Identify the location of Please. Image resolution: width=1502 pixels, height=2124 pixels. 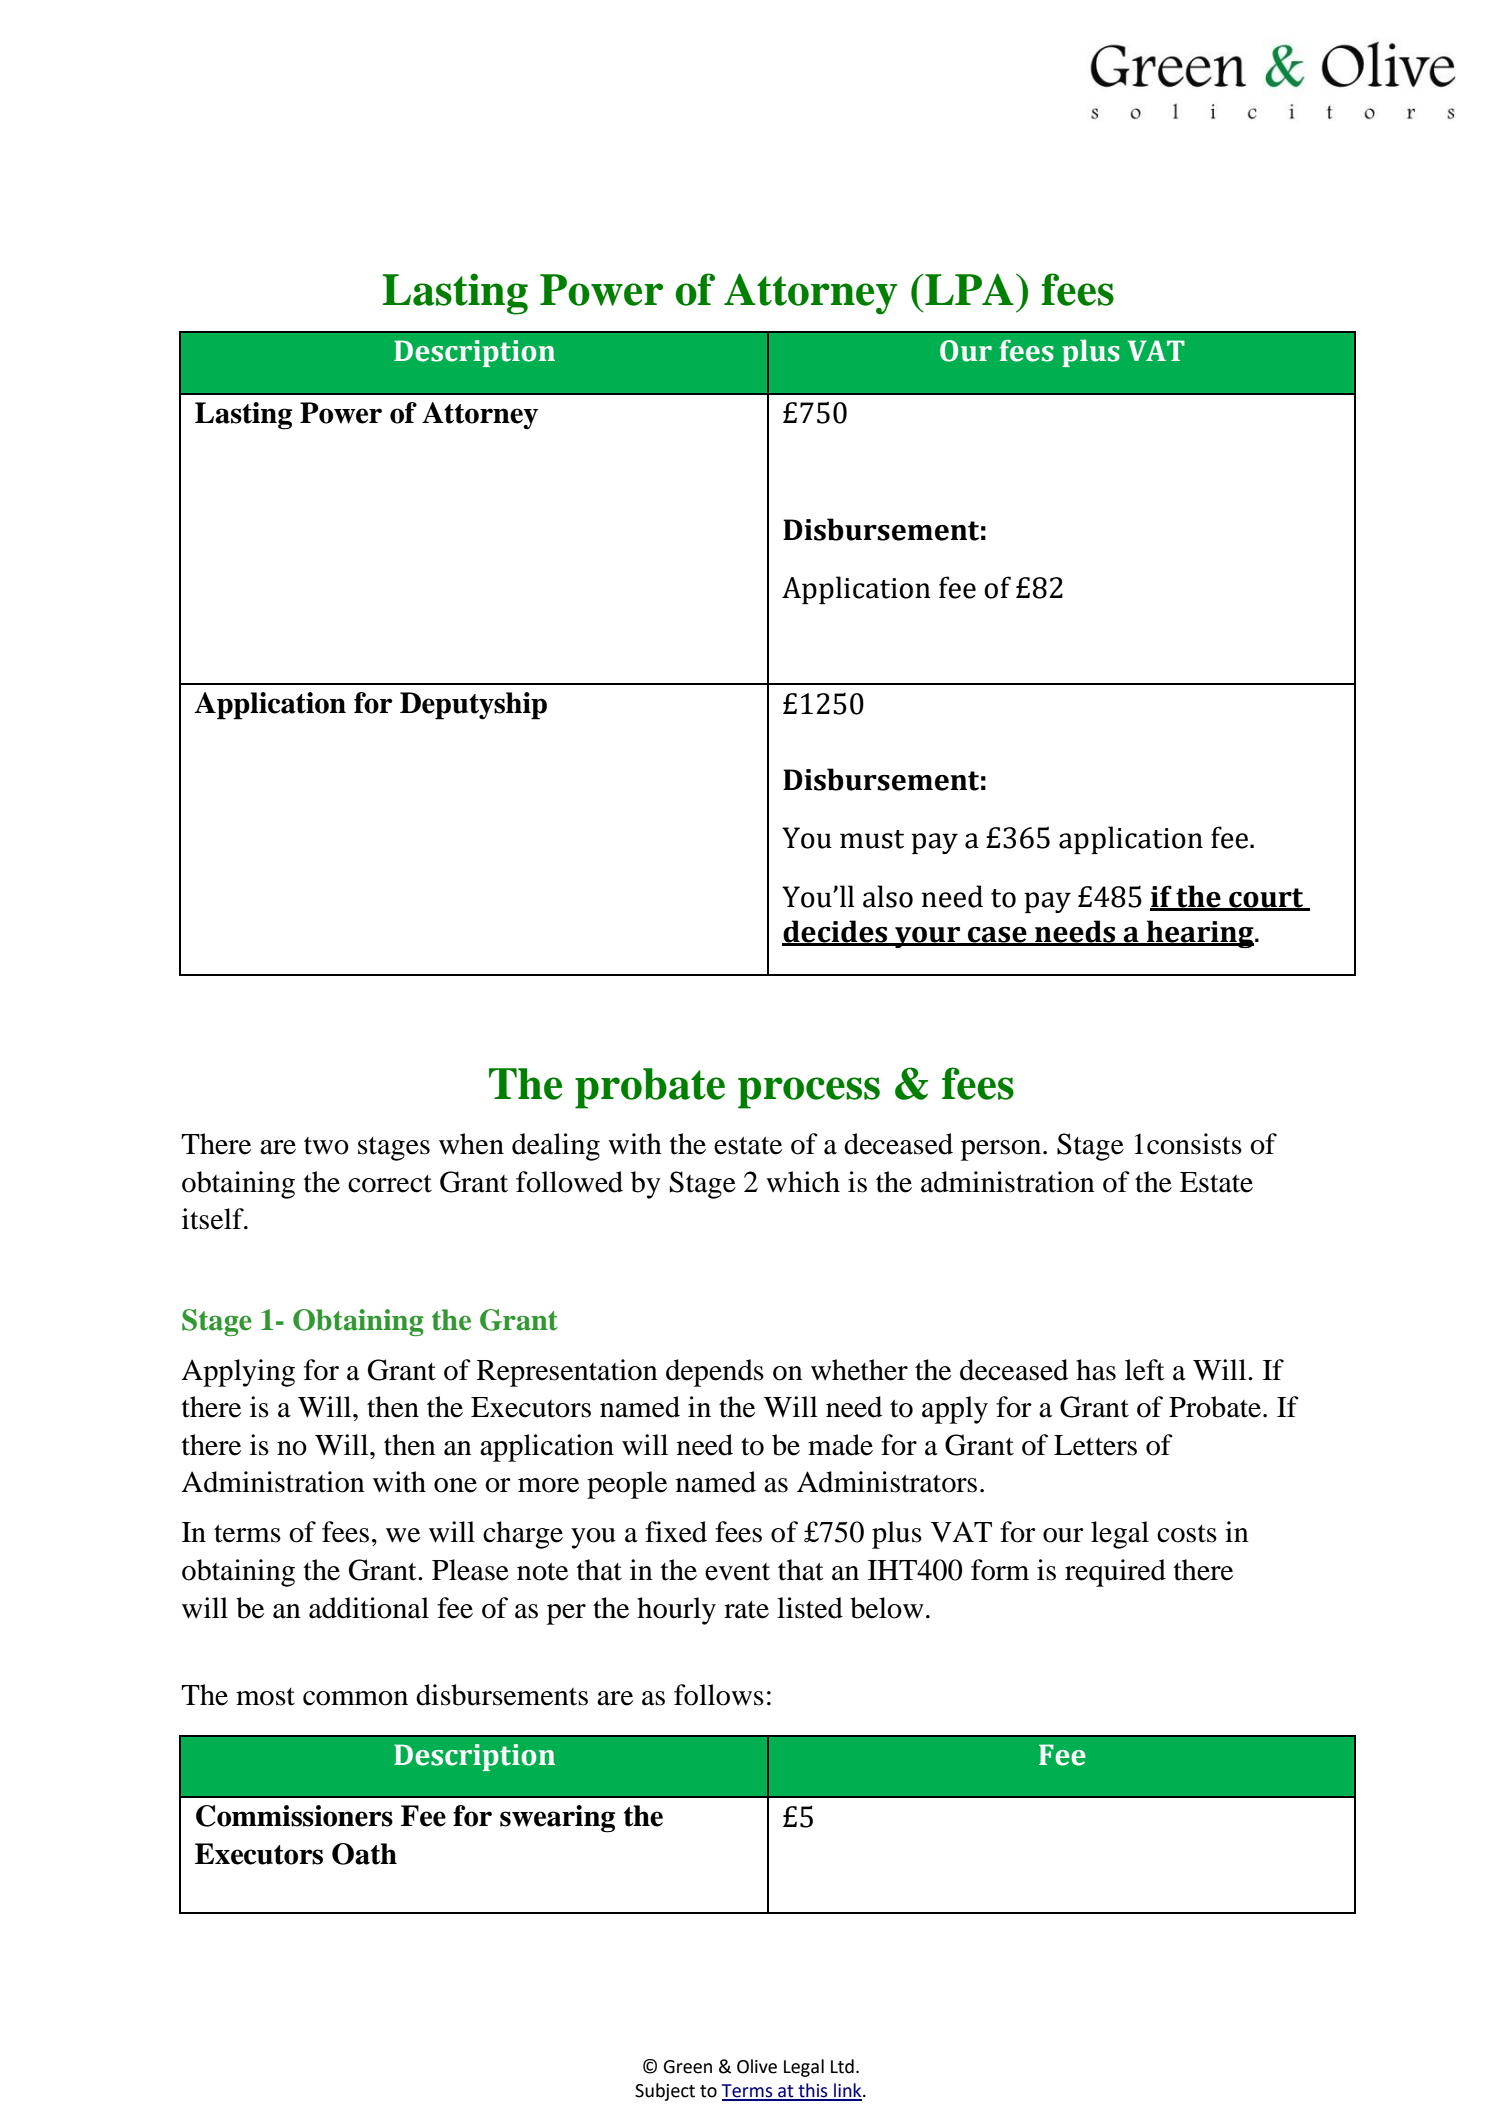
(470, 1570).
